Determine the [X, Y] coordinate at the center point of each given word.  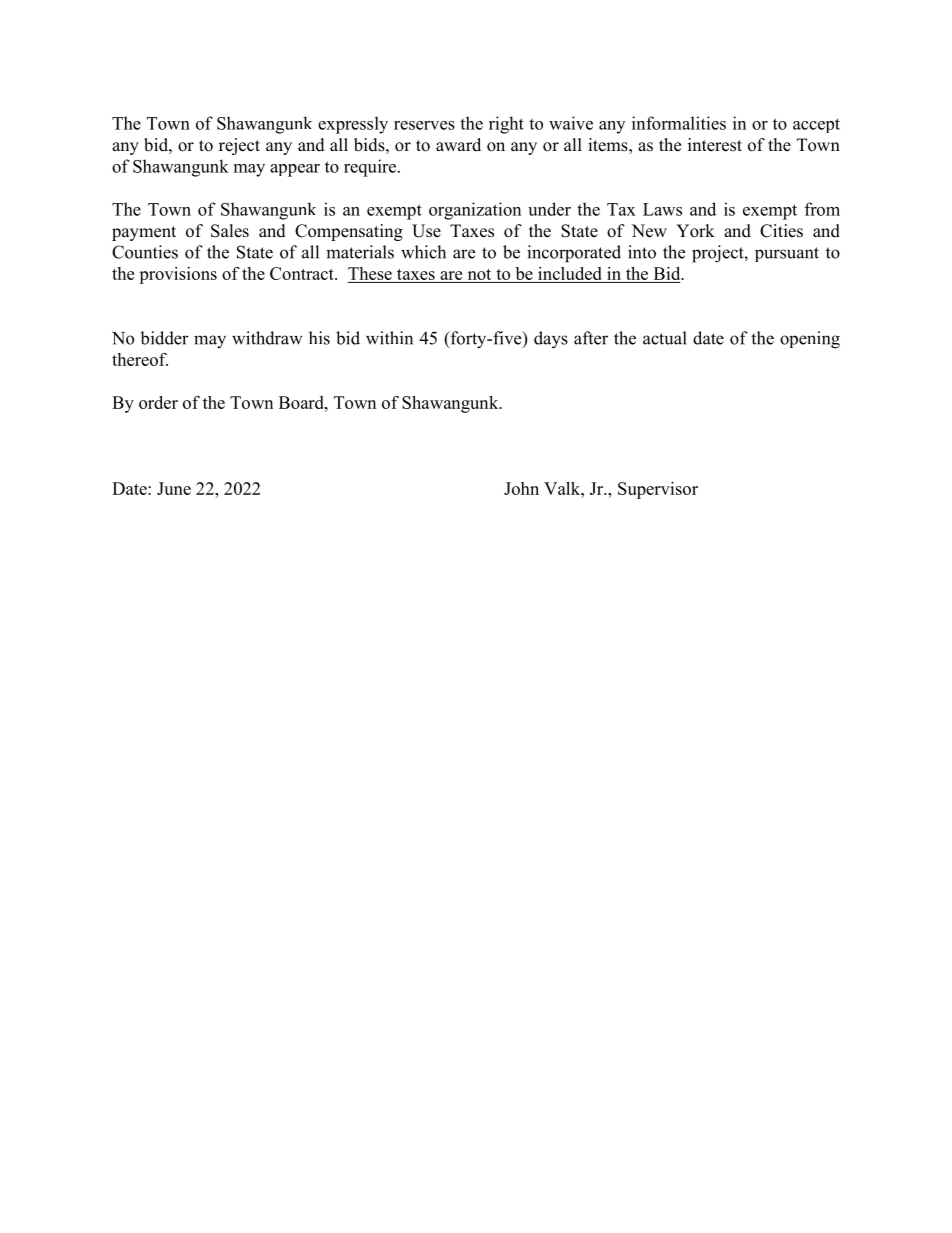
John [521, 488]
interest [715, 145]
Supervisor [658, 490]
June [174, 488]
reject [239, 146]
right [506, 125]
